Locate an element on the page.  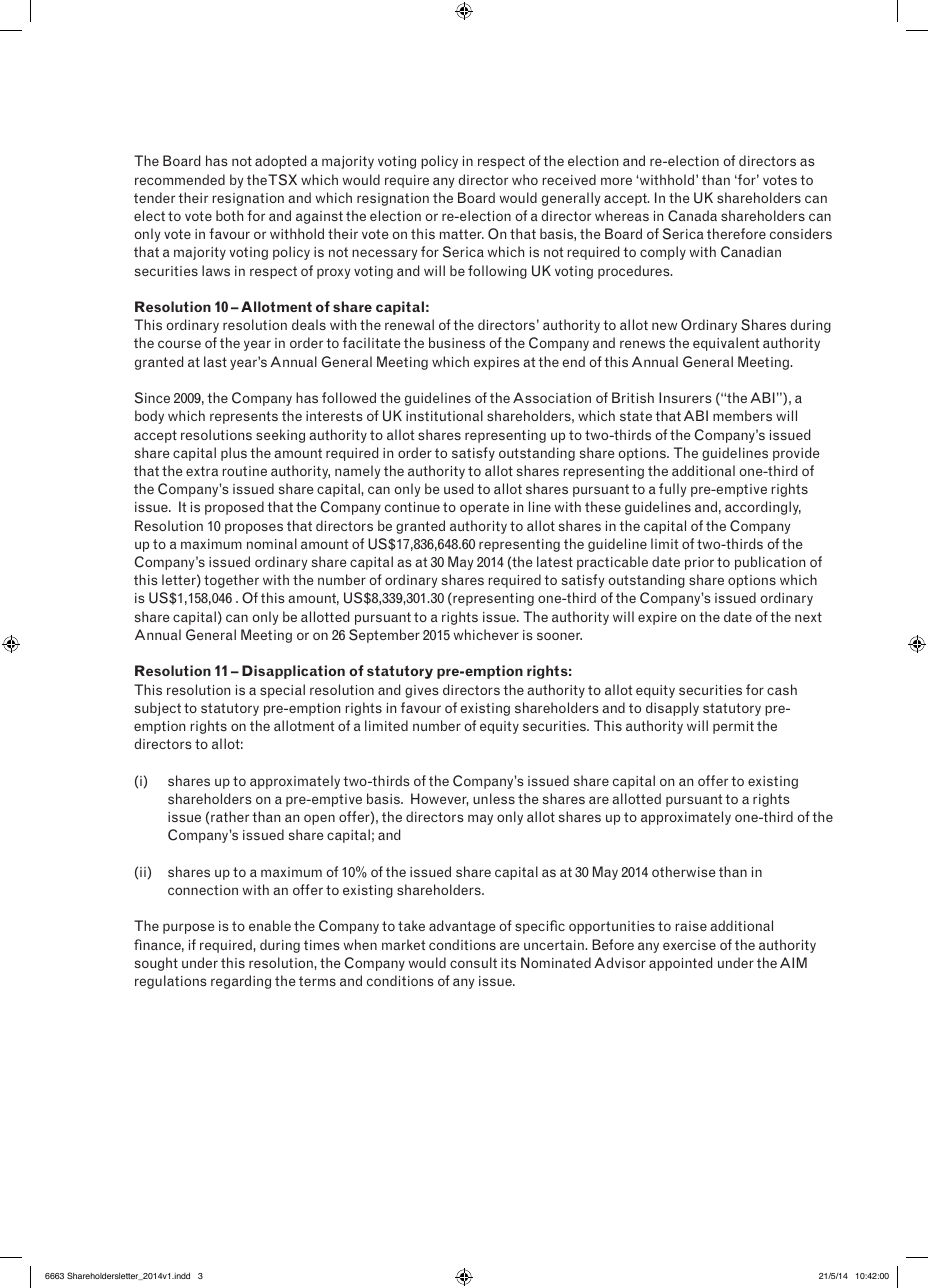
latest is located at coordinates (555, 561).
